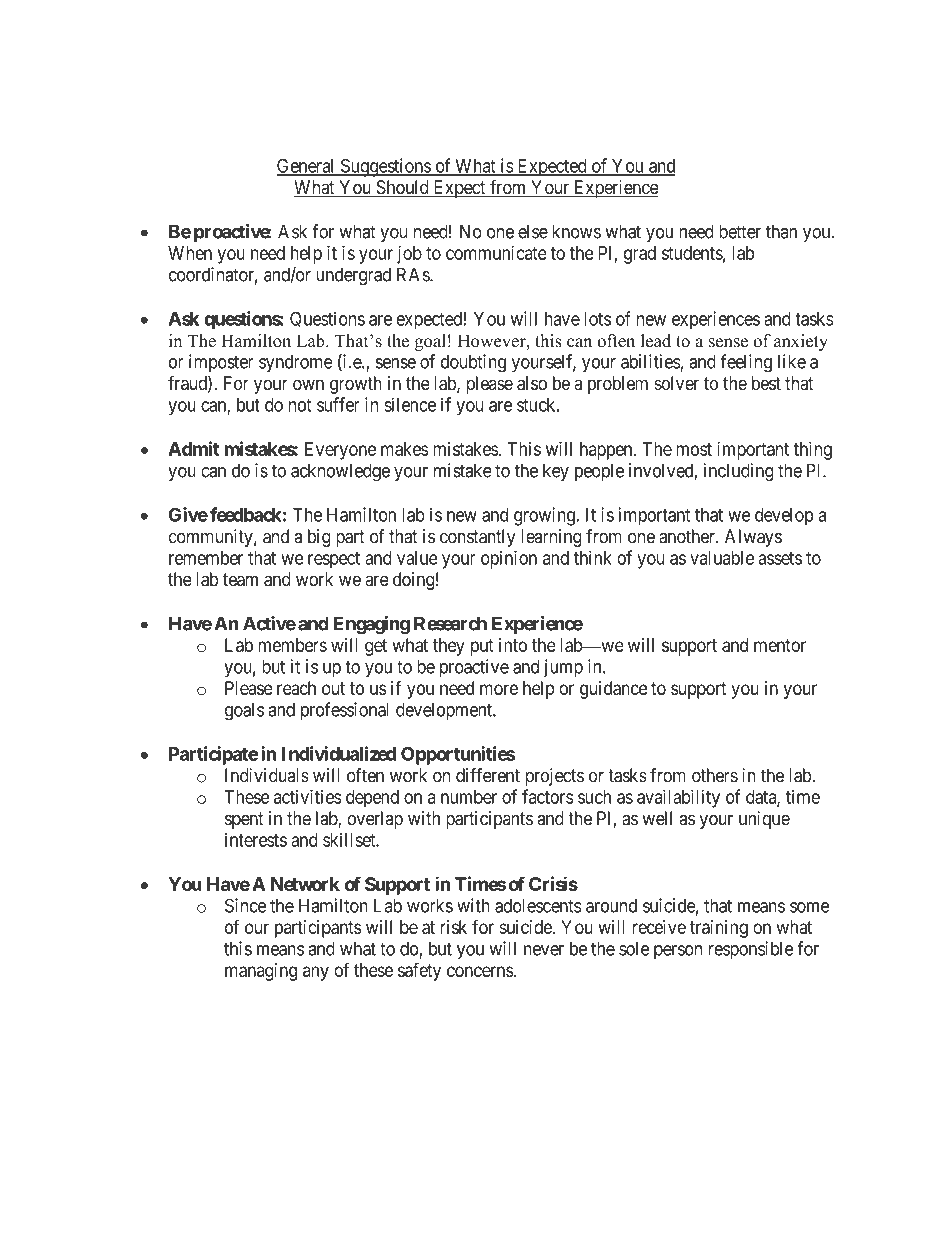 This screenshot has height=1233, width=952. I want to click on mentor, so click(780, 645).
